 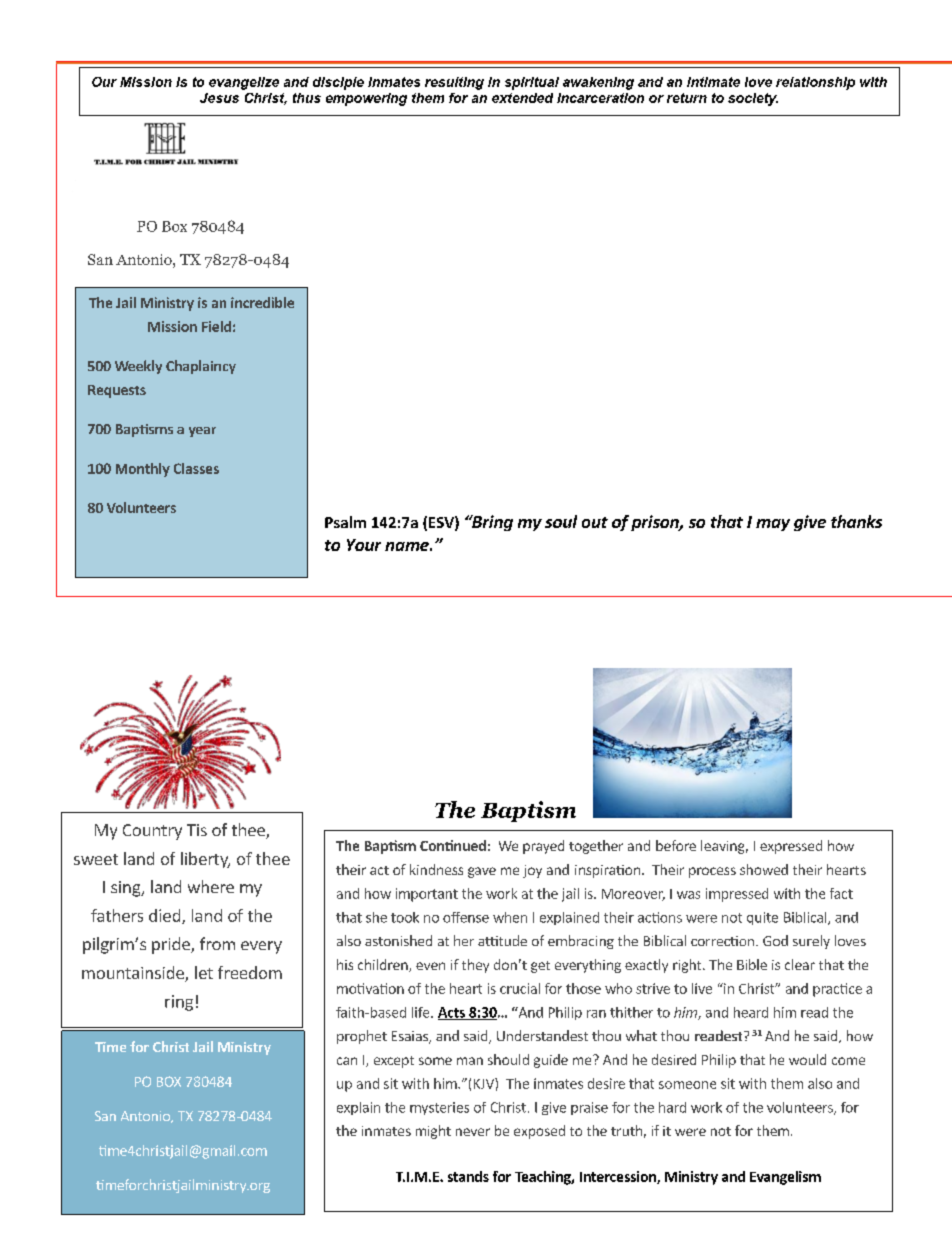 I want to click on may, so click(x=773, y=525).
